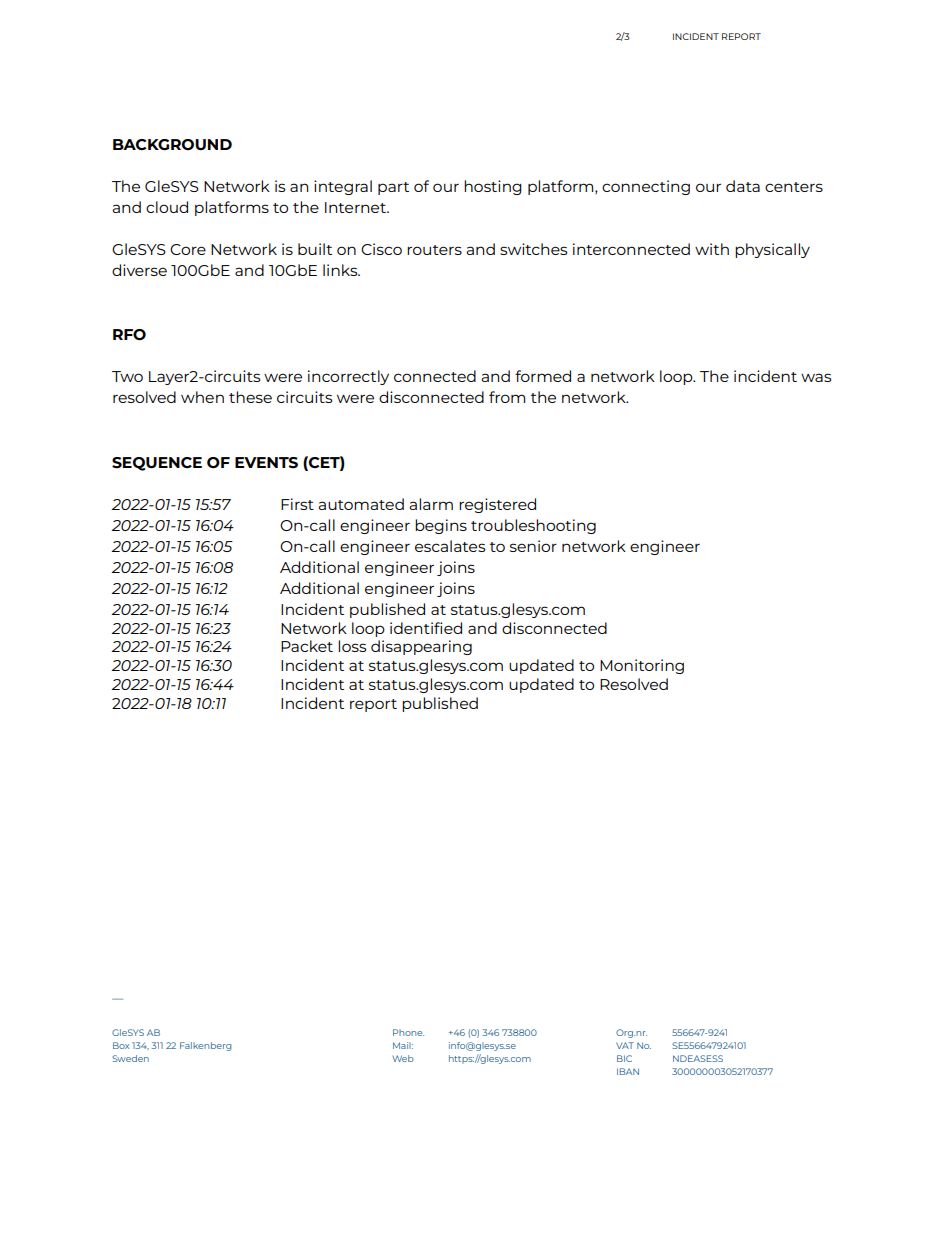 The height and width of the screenshot is (1233, 952). Describe the element at coordinates (743, 186) in the screenshot. I see `data` at that location.
